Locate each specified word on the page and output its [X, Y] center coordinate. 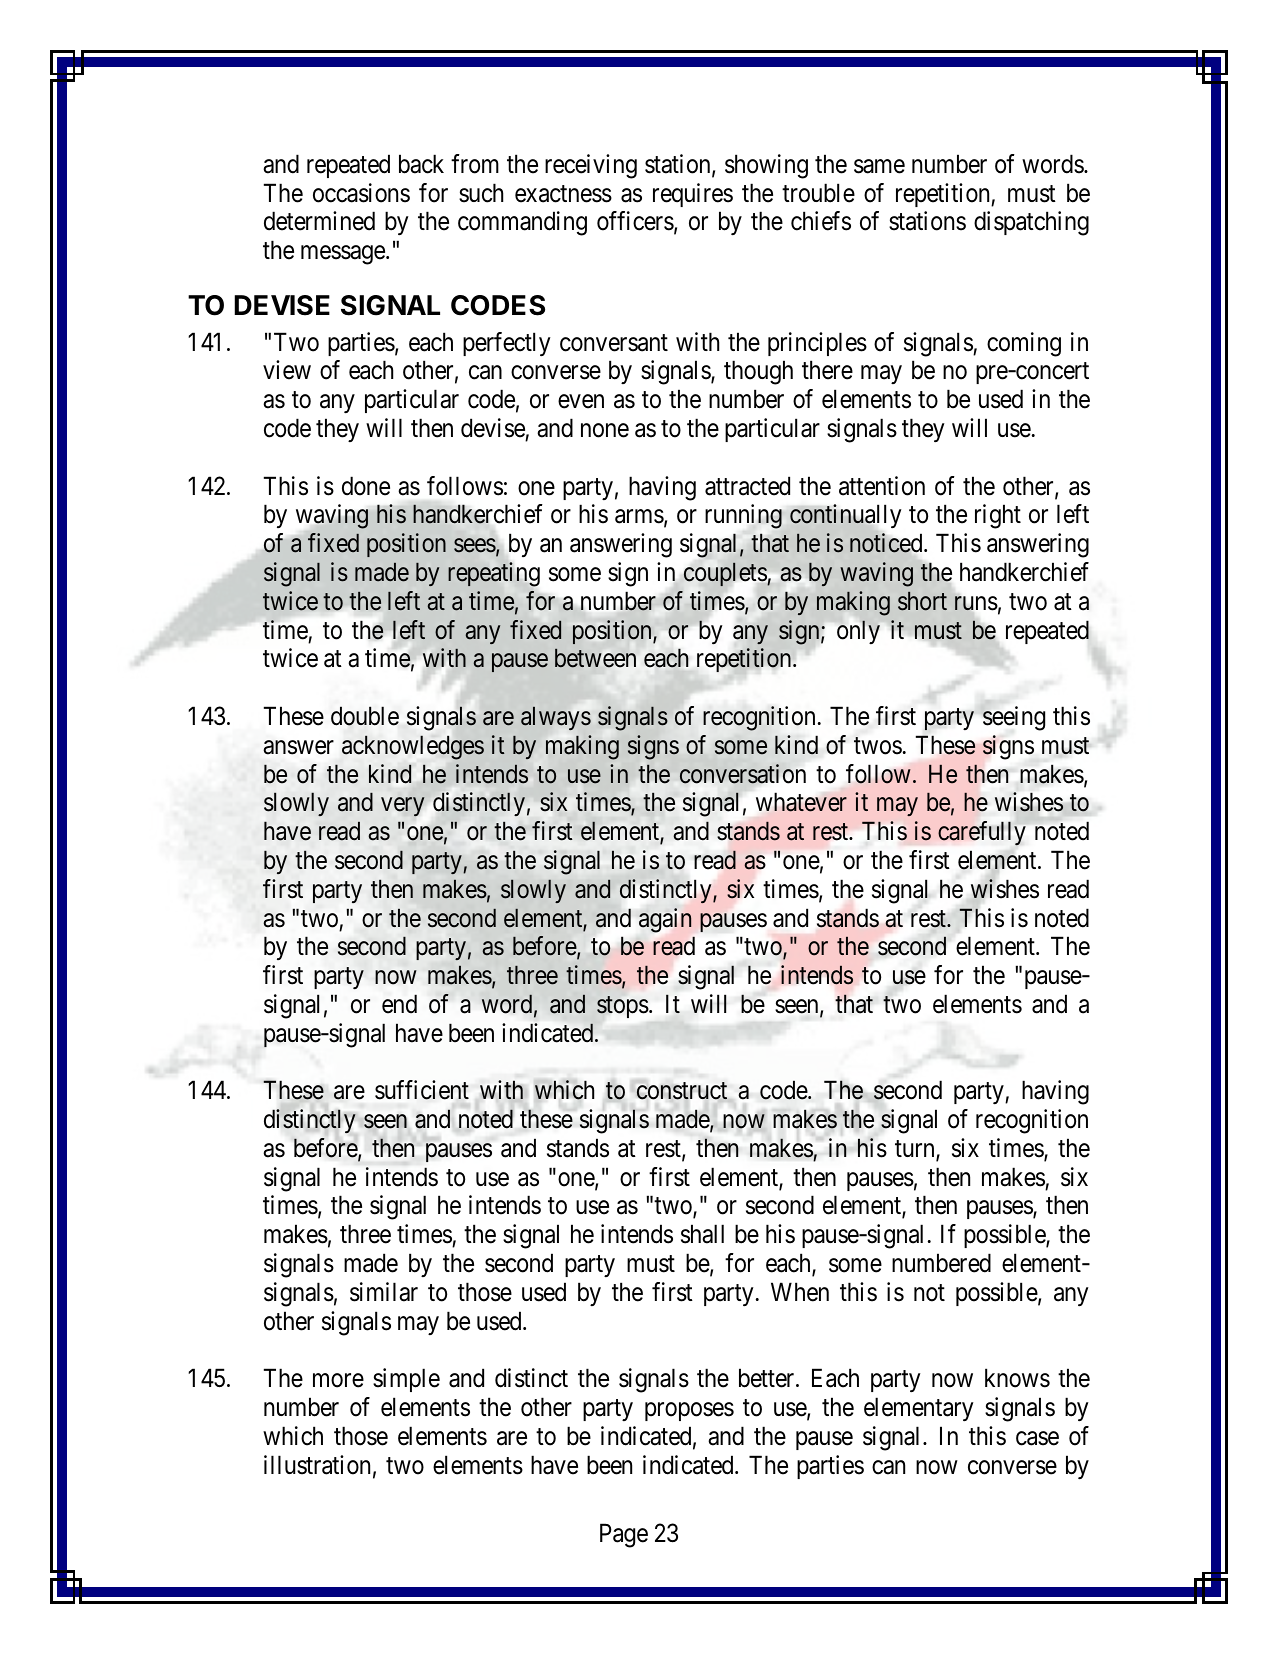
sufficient [422, 1090]
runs [975, 604]
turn [916, 1150]
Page [624, 1535]
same [879, 166]
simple [406, 1380]
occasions [361, 193]
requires [693, 195]
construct [682, 1091]
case [1037, 1438]
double [365, 716]
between [595, 658]
